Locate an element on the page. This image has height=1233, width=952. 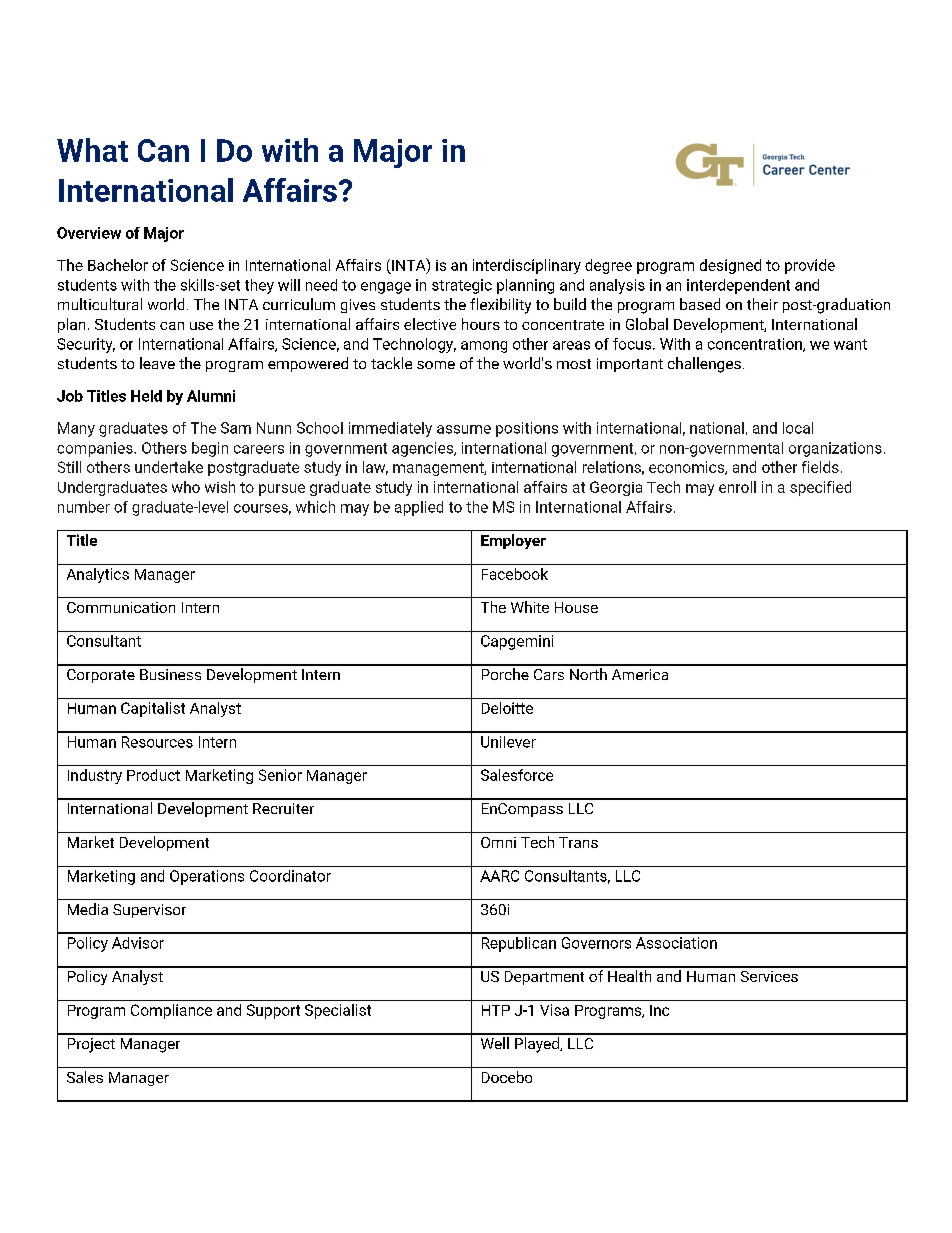
Trans is located at coordinates (578, 842).
